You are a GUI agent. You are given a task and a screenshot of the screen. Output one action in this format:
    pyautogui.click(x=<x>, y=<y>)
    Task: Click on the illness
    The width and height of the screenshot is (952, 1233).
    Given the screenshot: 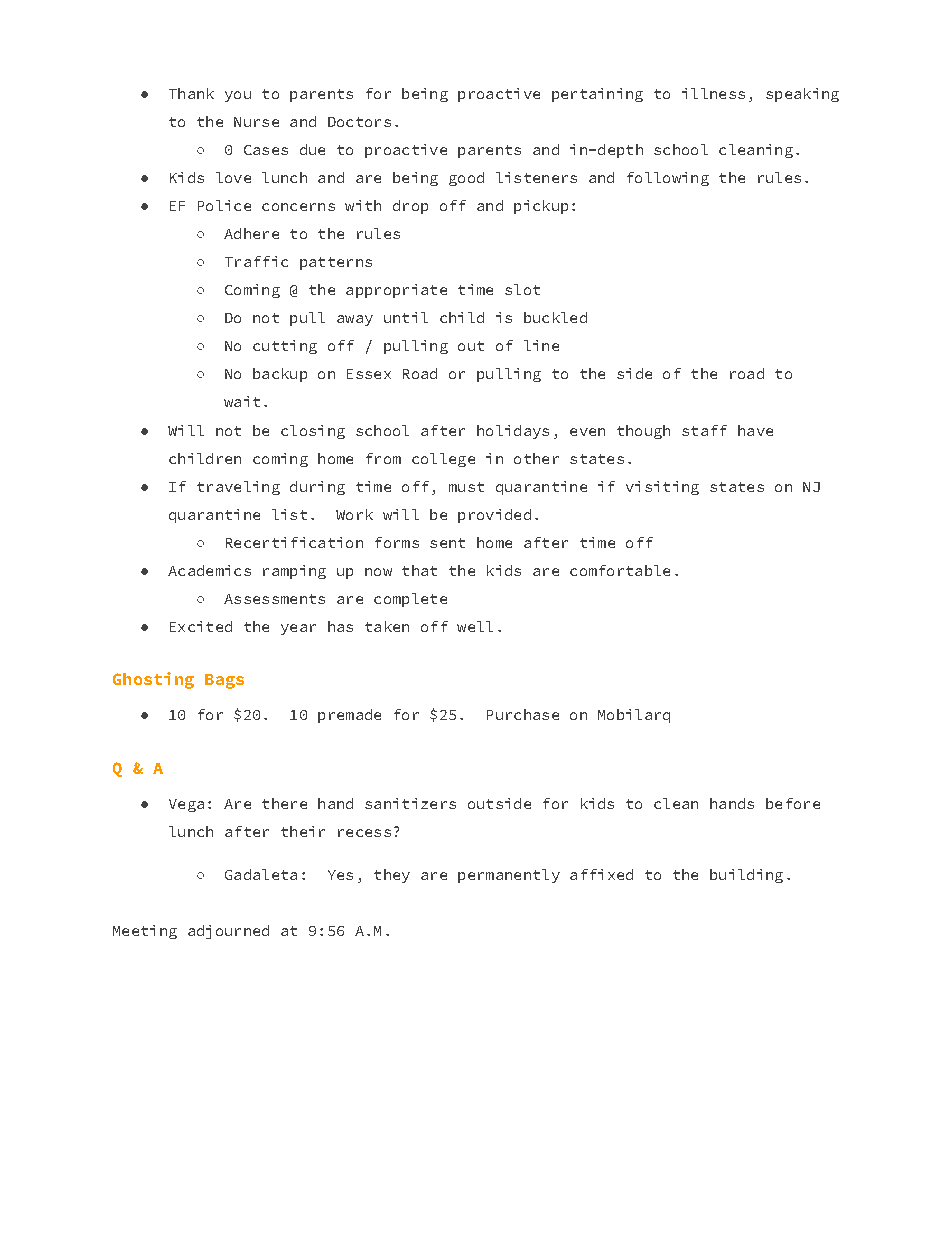 What is the action you would take?
    pyautogui.click(x=713, y=93)
